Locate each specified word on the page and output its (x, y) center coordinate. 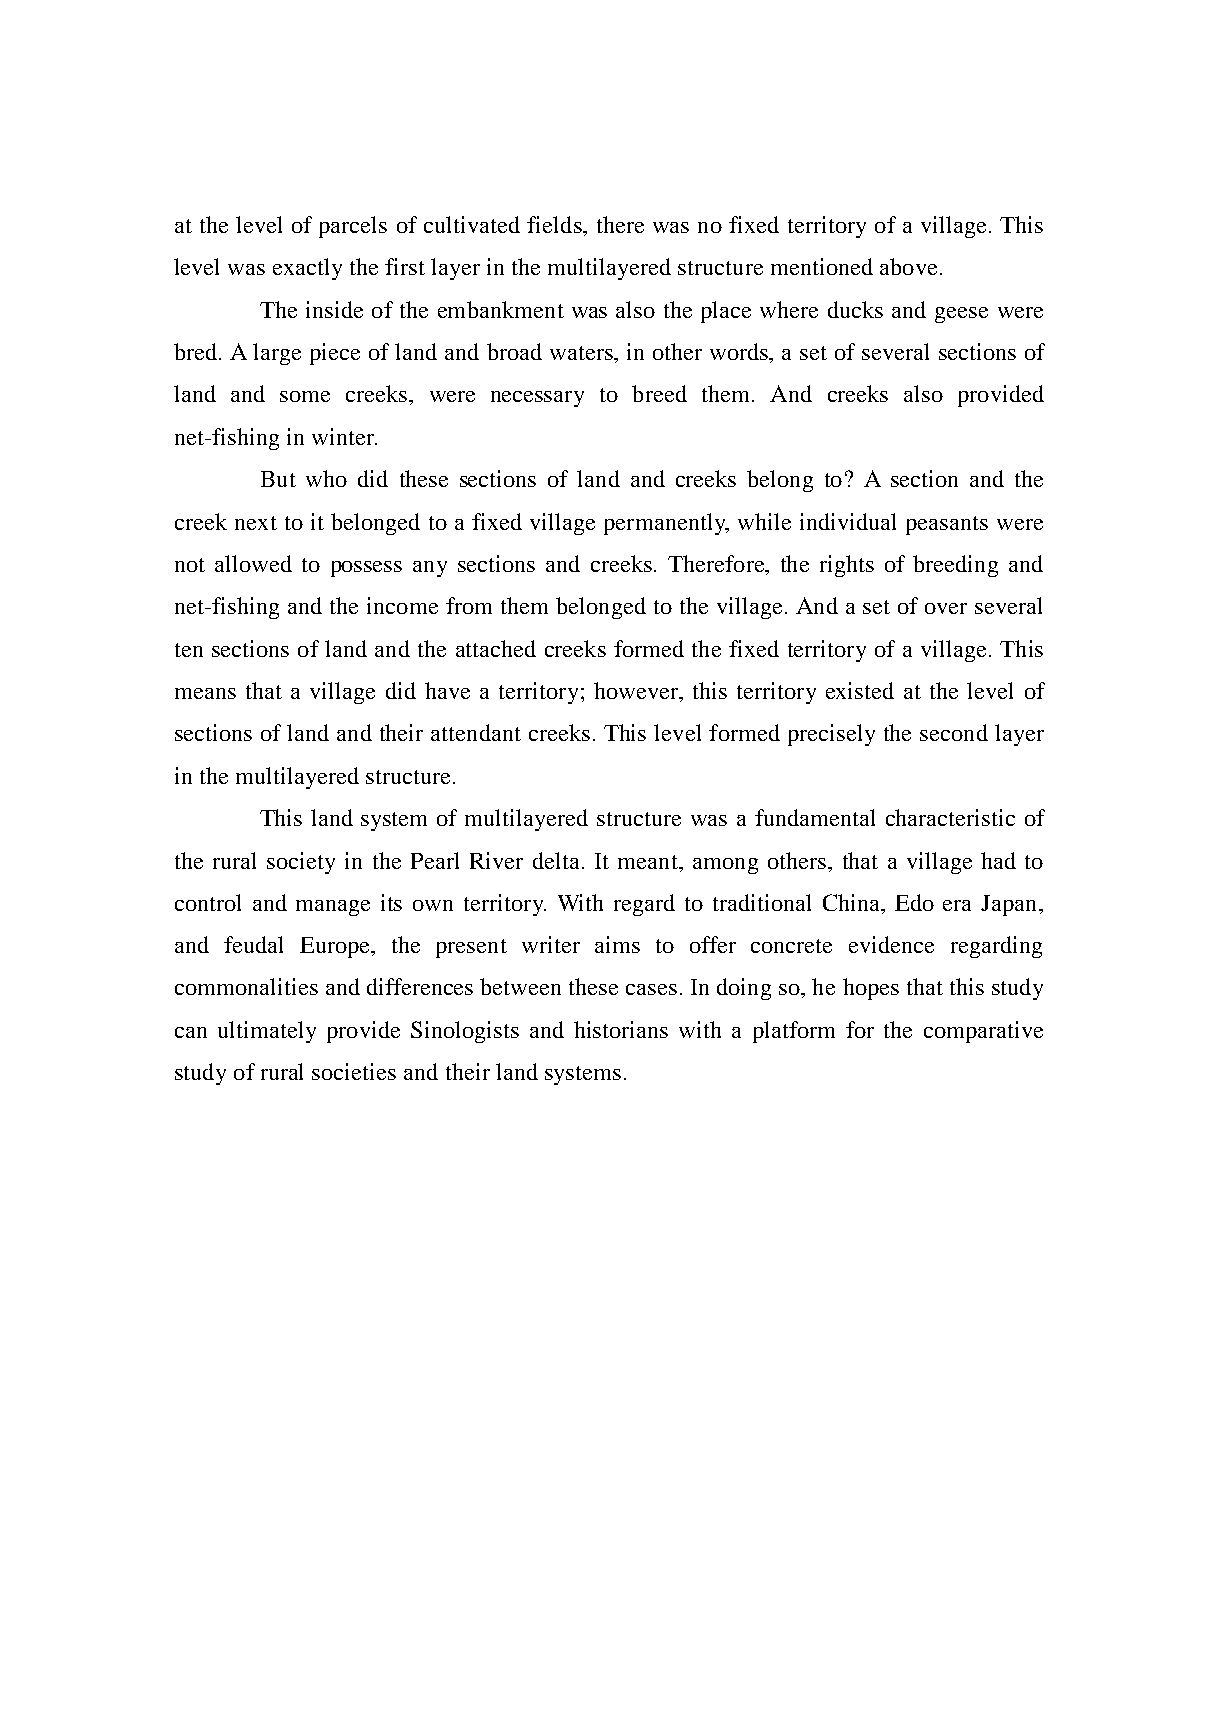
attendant (476, 732)
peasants (947, 525)
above (908, 266)
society (301, 863)
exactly (307, 269)
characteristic (950, 817)
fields (555, 224)
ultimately (267, 1032)
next (256, 523)
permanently (666, 524)
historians (621, 1029)
